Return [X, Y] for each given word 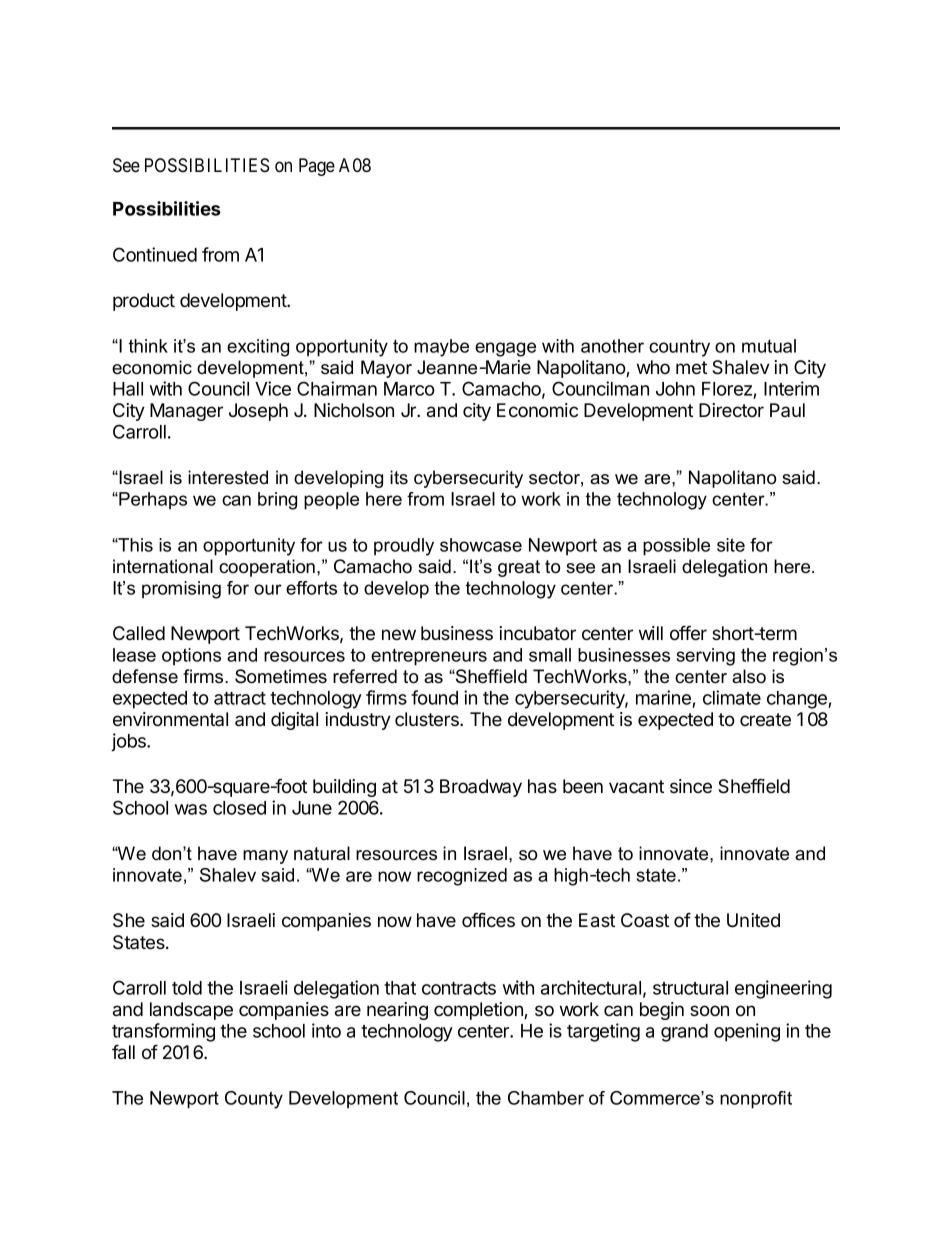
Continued [155, 254]
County [254, 1100]
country [679, 348]
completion [479, 1011]
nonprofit [756, 1100]
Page [317, 167]
